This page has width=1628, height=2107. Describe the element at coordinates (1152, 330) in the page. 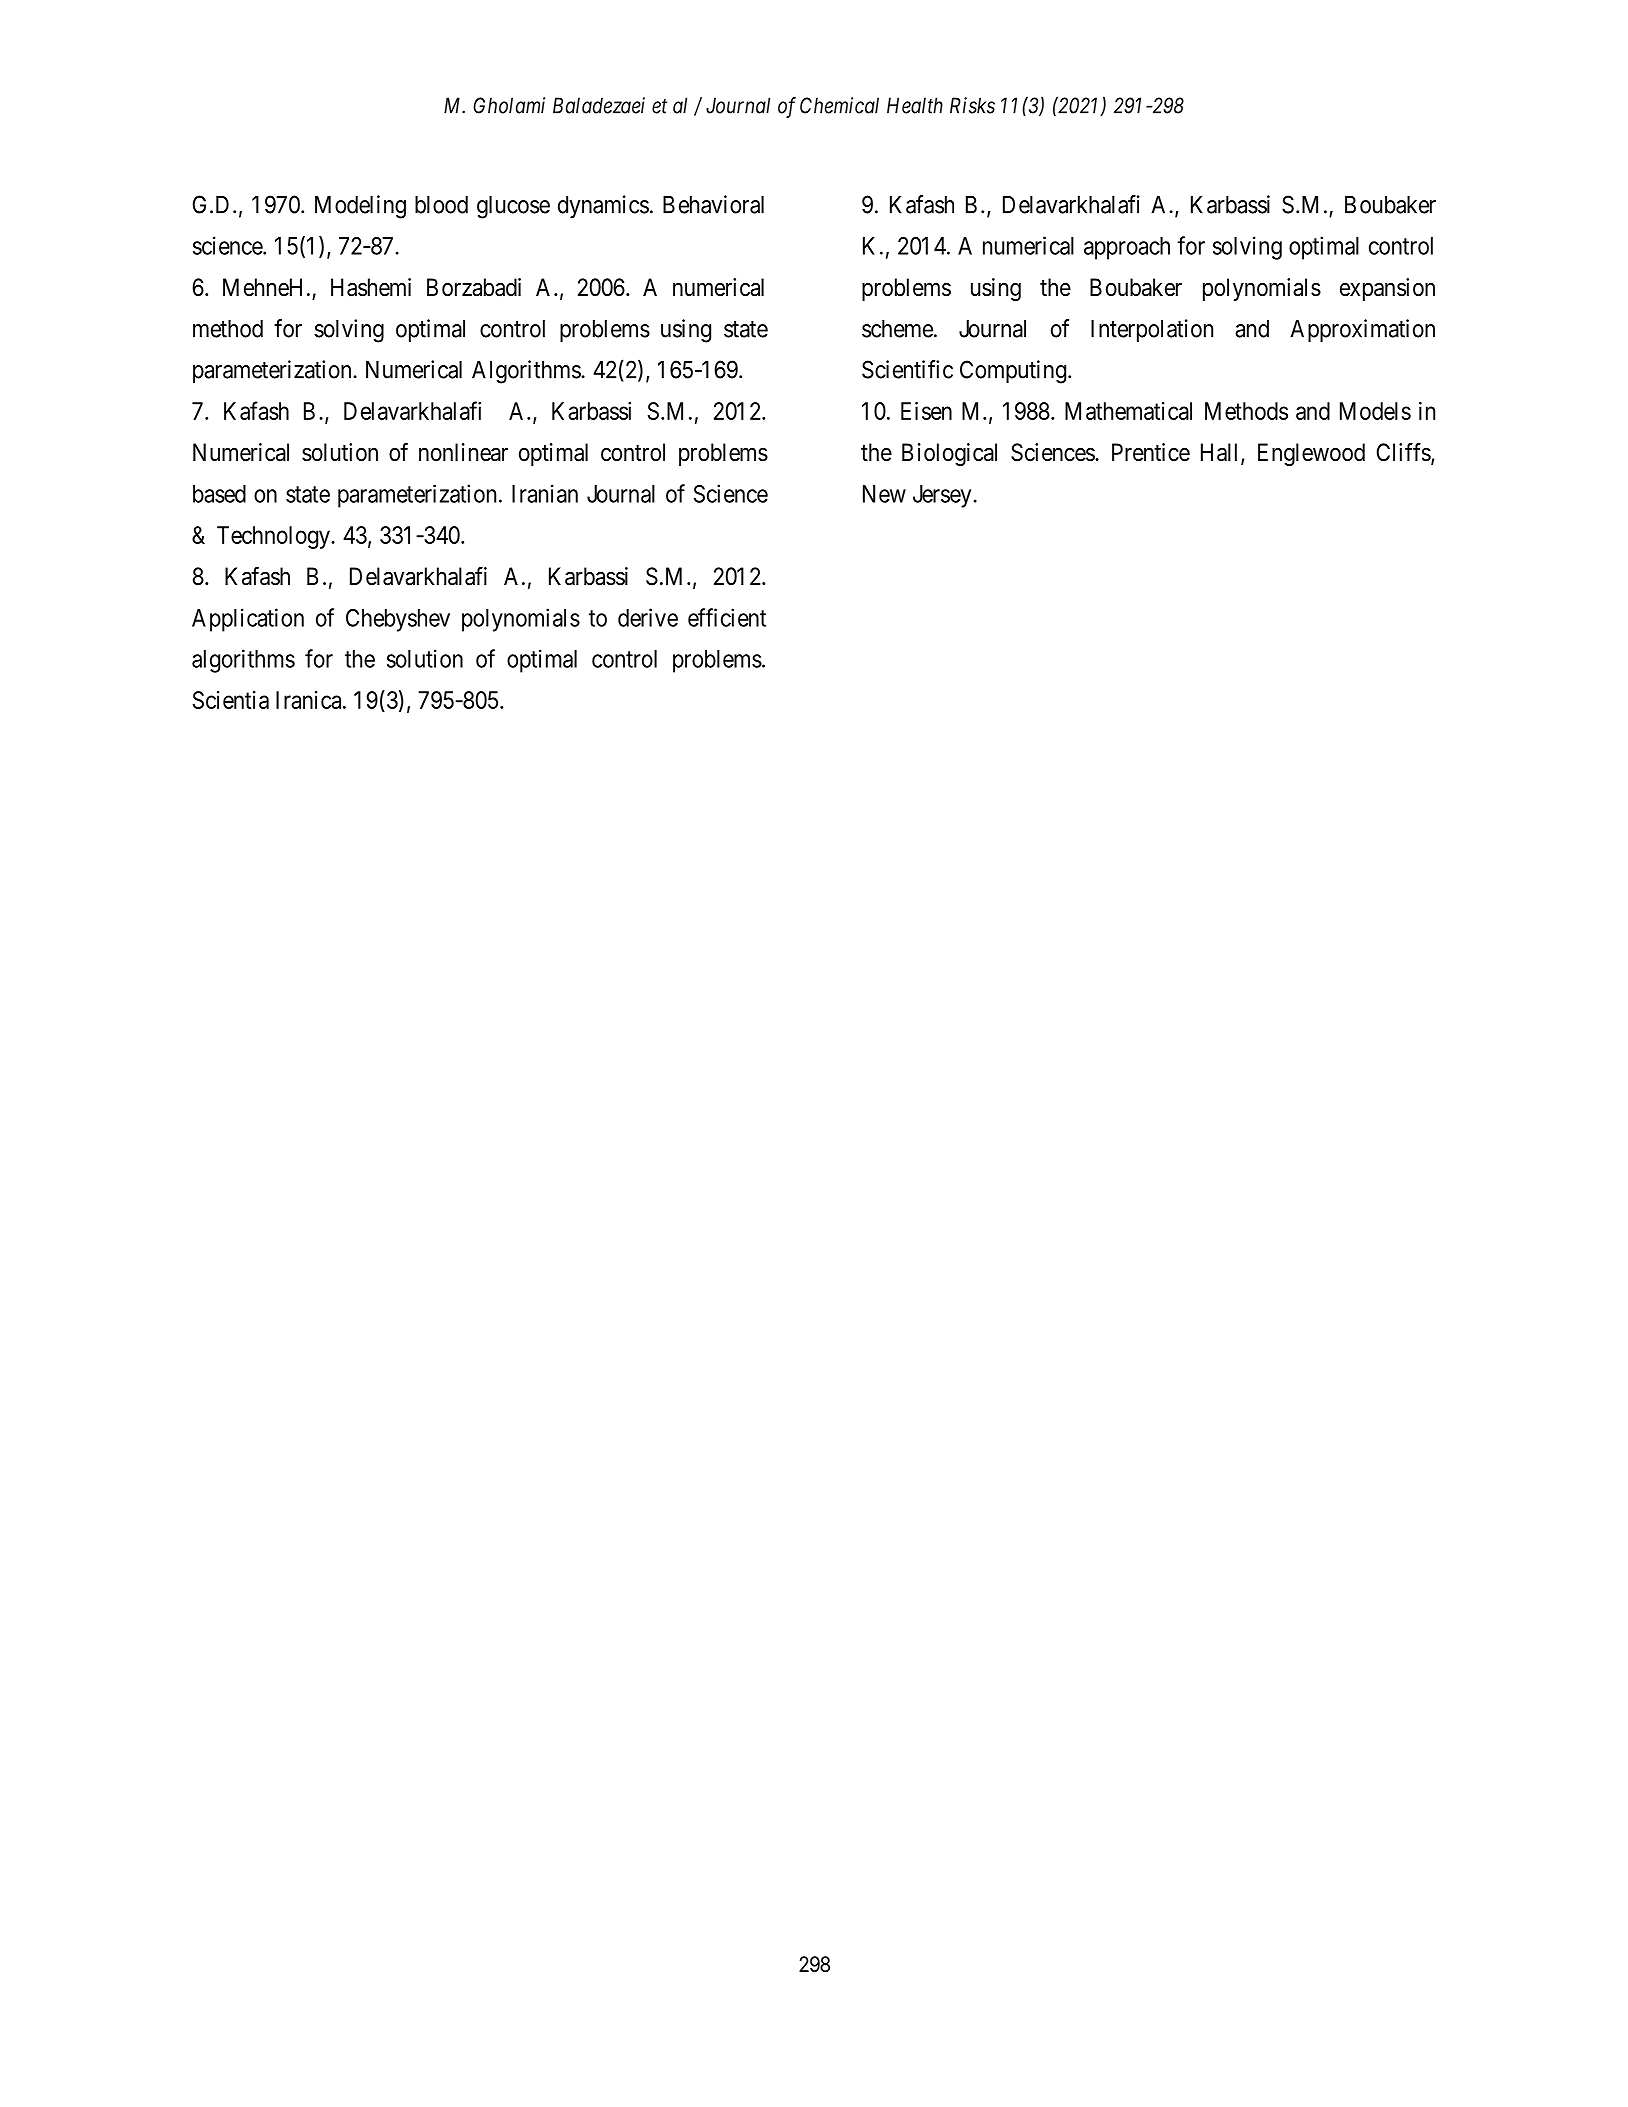

I see `Interpolation` at that location.
